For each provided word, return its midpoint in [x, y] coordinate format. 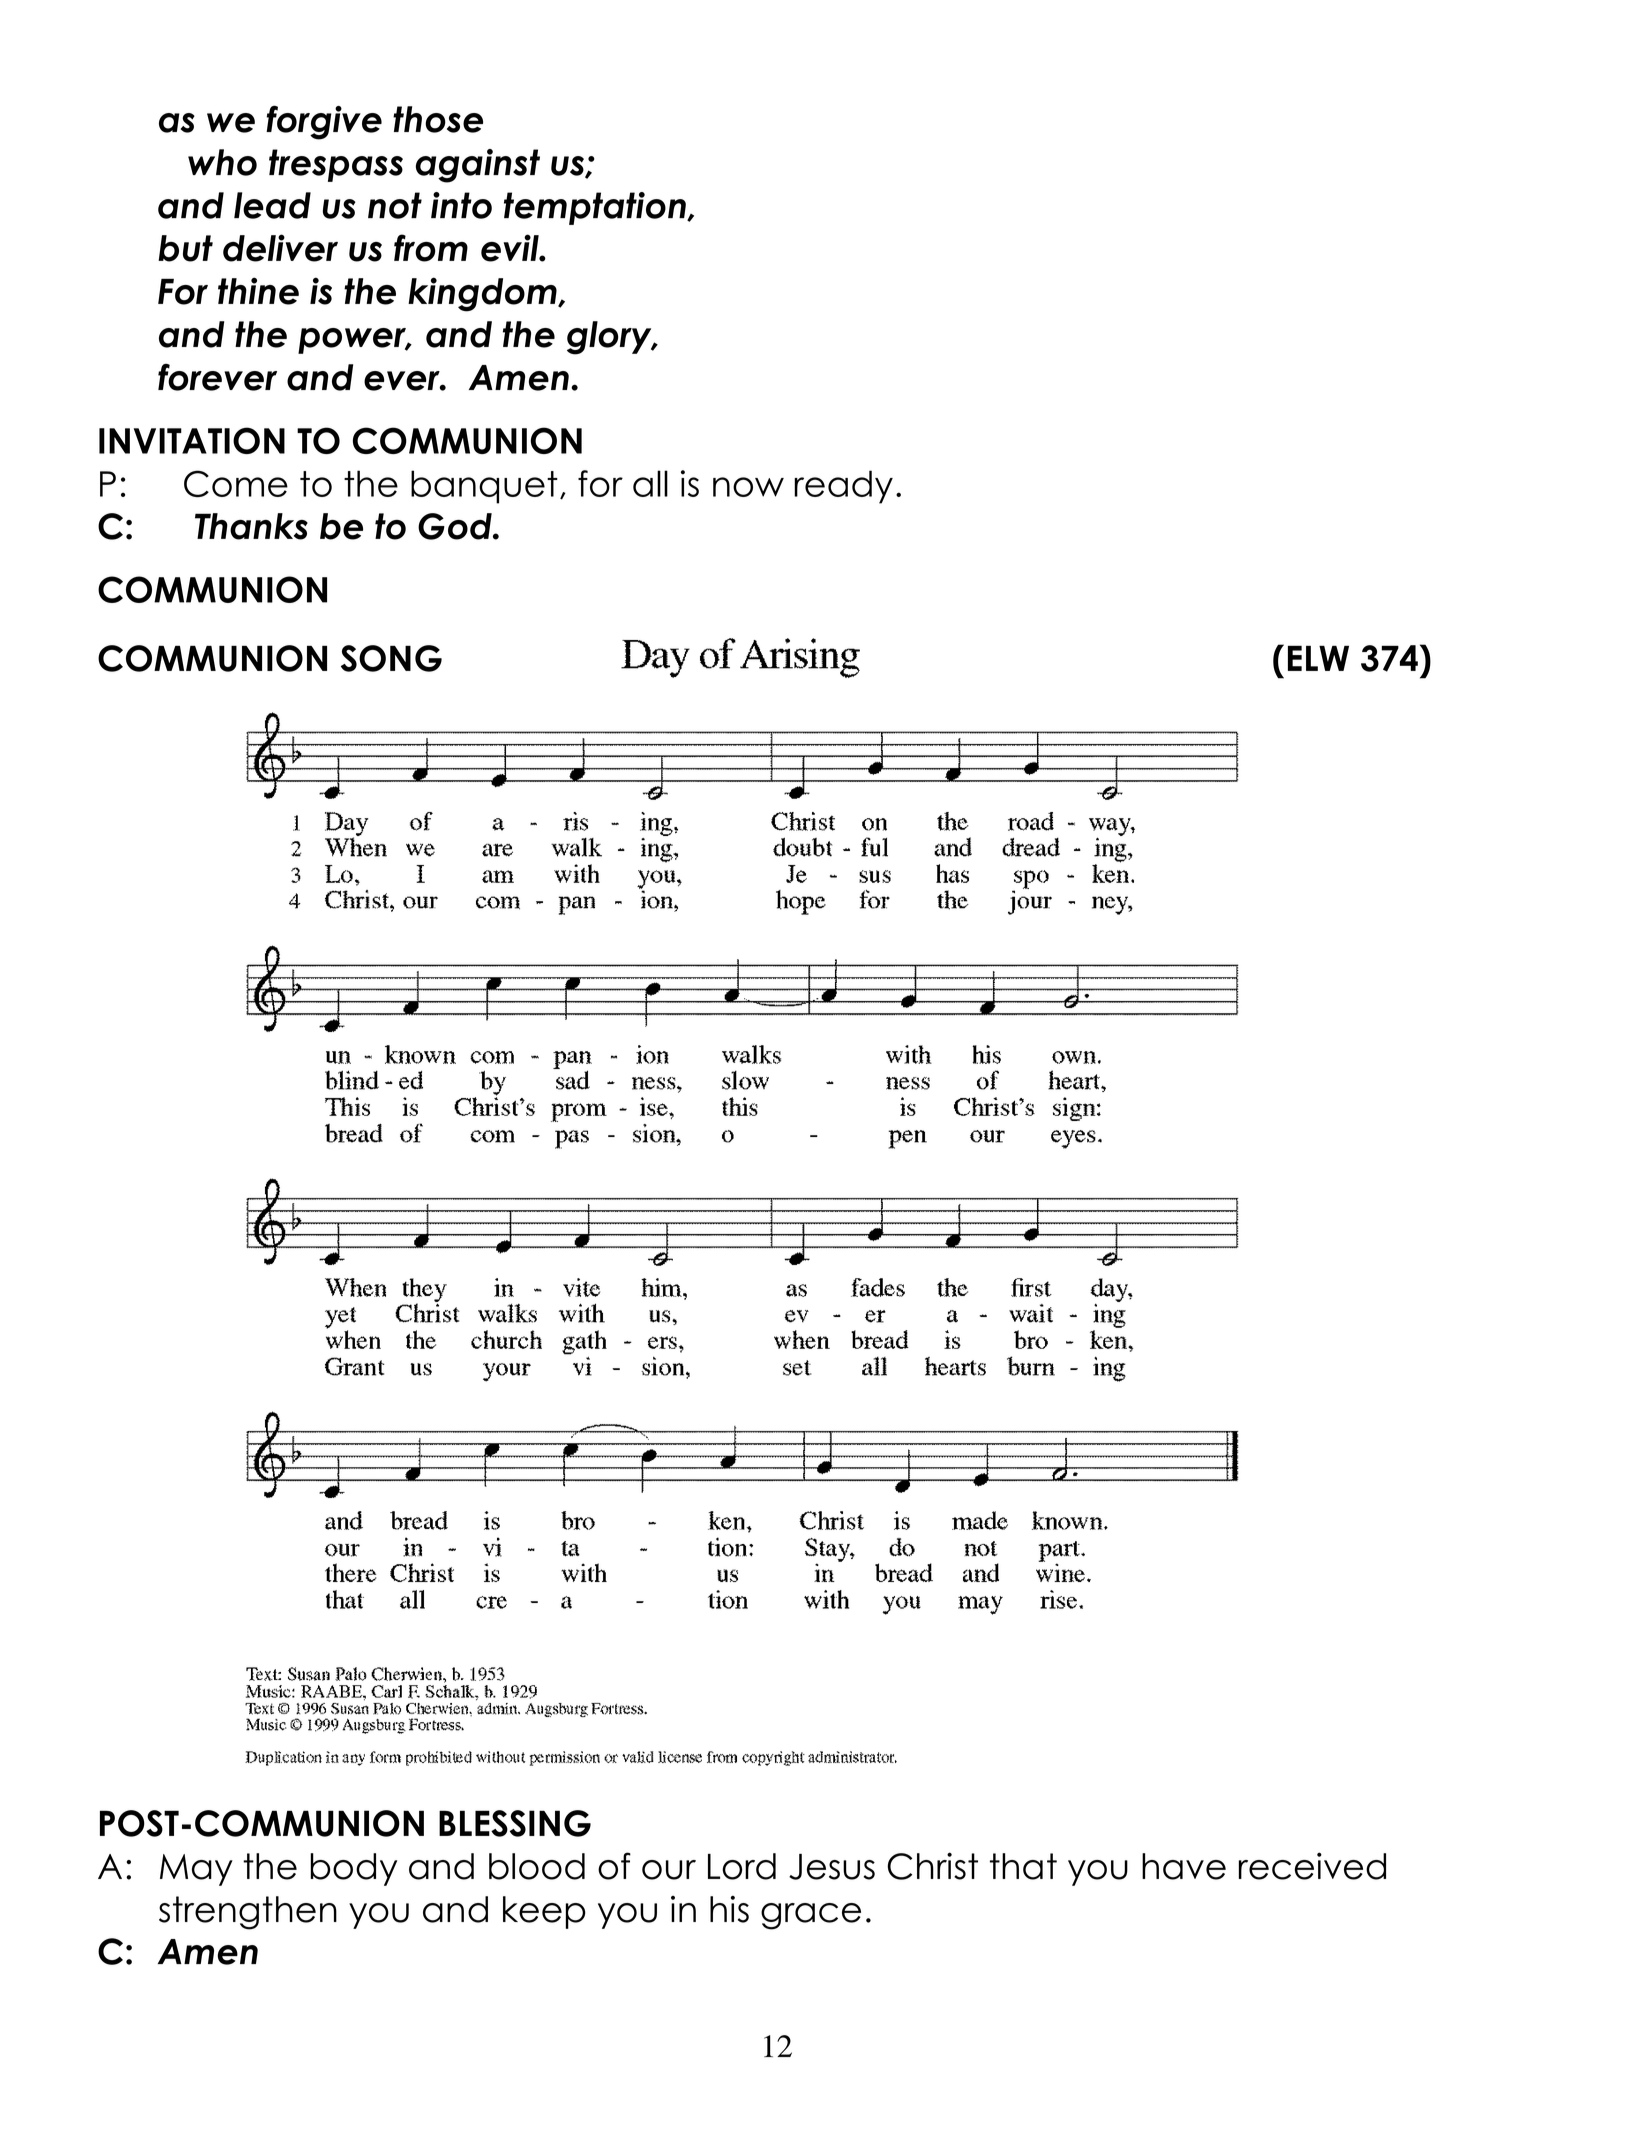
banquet [484, 487]
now [748, 487]
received [1312, 1866]
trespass [336, 165]
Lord [742, 1866]
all [650, 483]
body [353, 1869]
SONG [391, 658]
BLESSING [515, 1823]
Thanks [251, 526]
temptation [596, 208]
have [1184, 1866]
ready [843, 487]
